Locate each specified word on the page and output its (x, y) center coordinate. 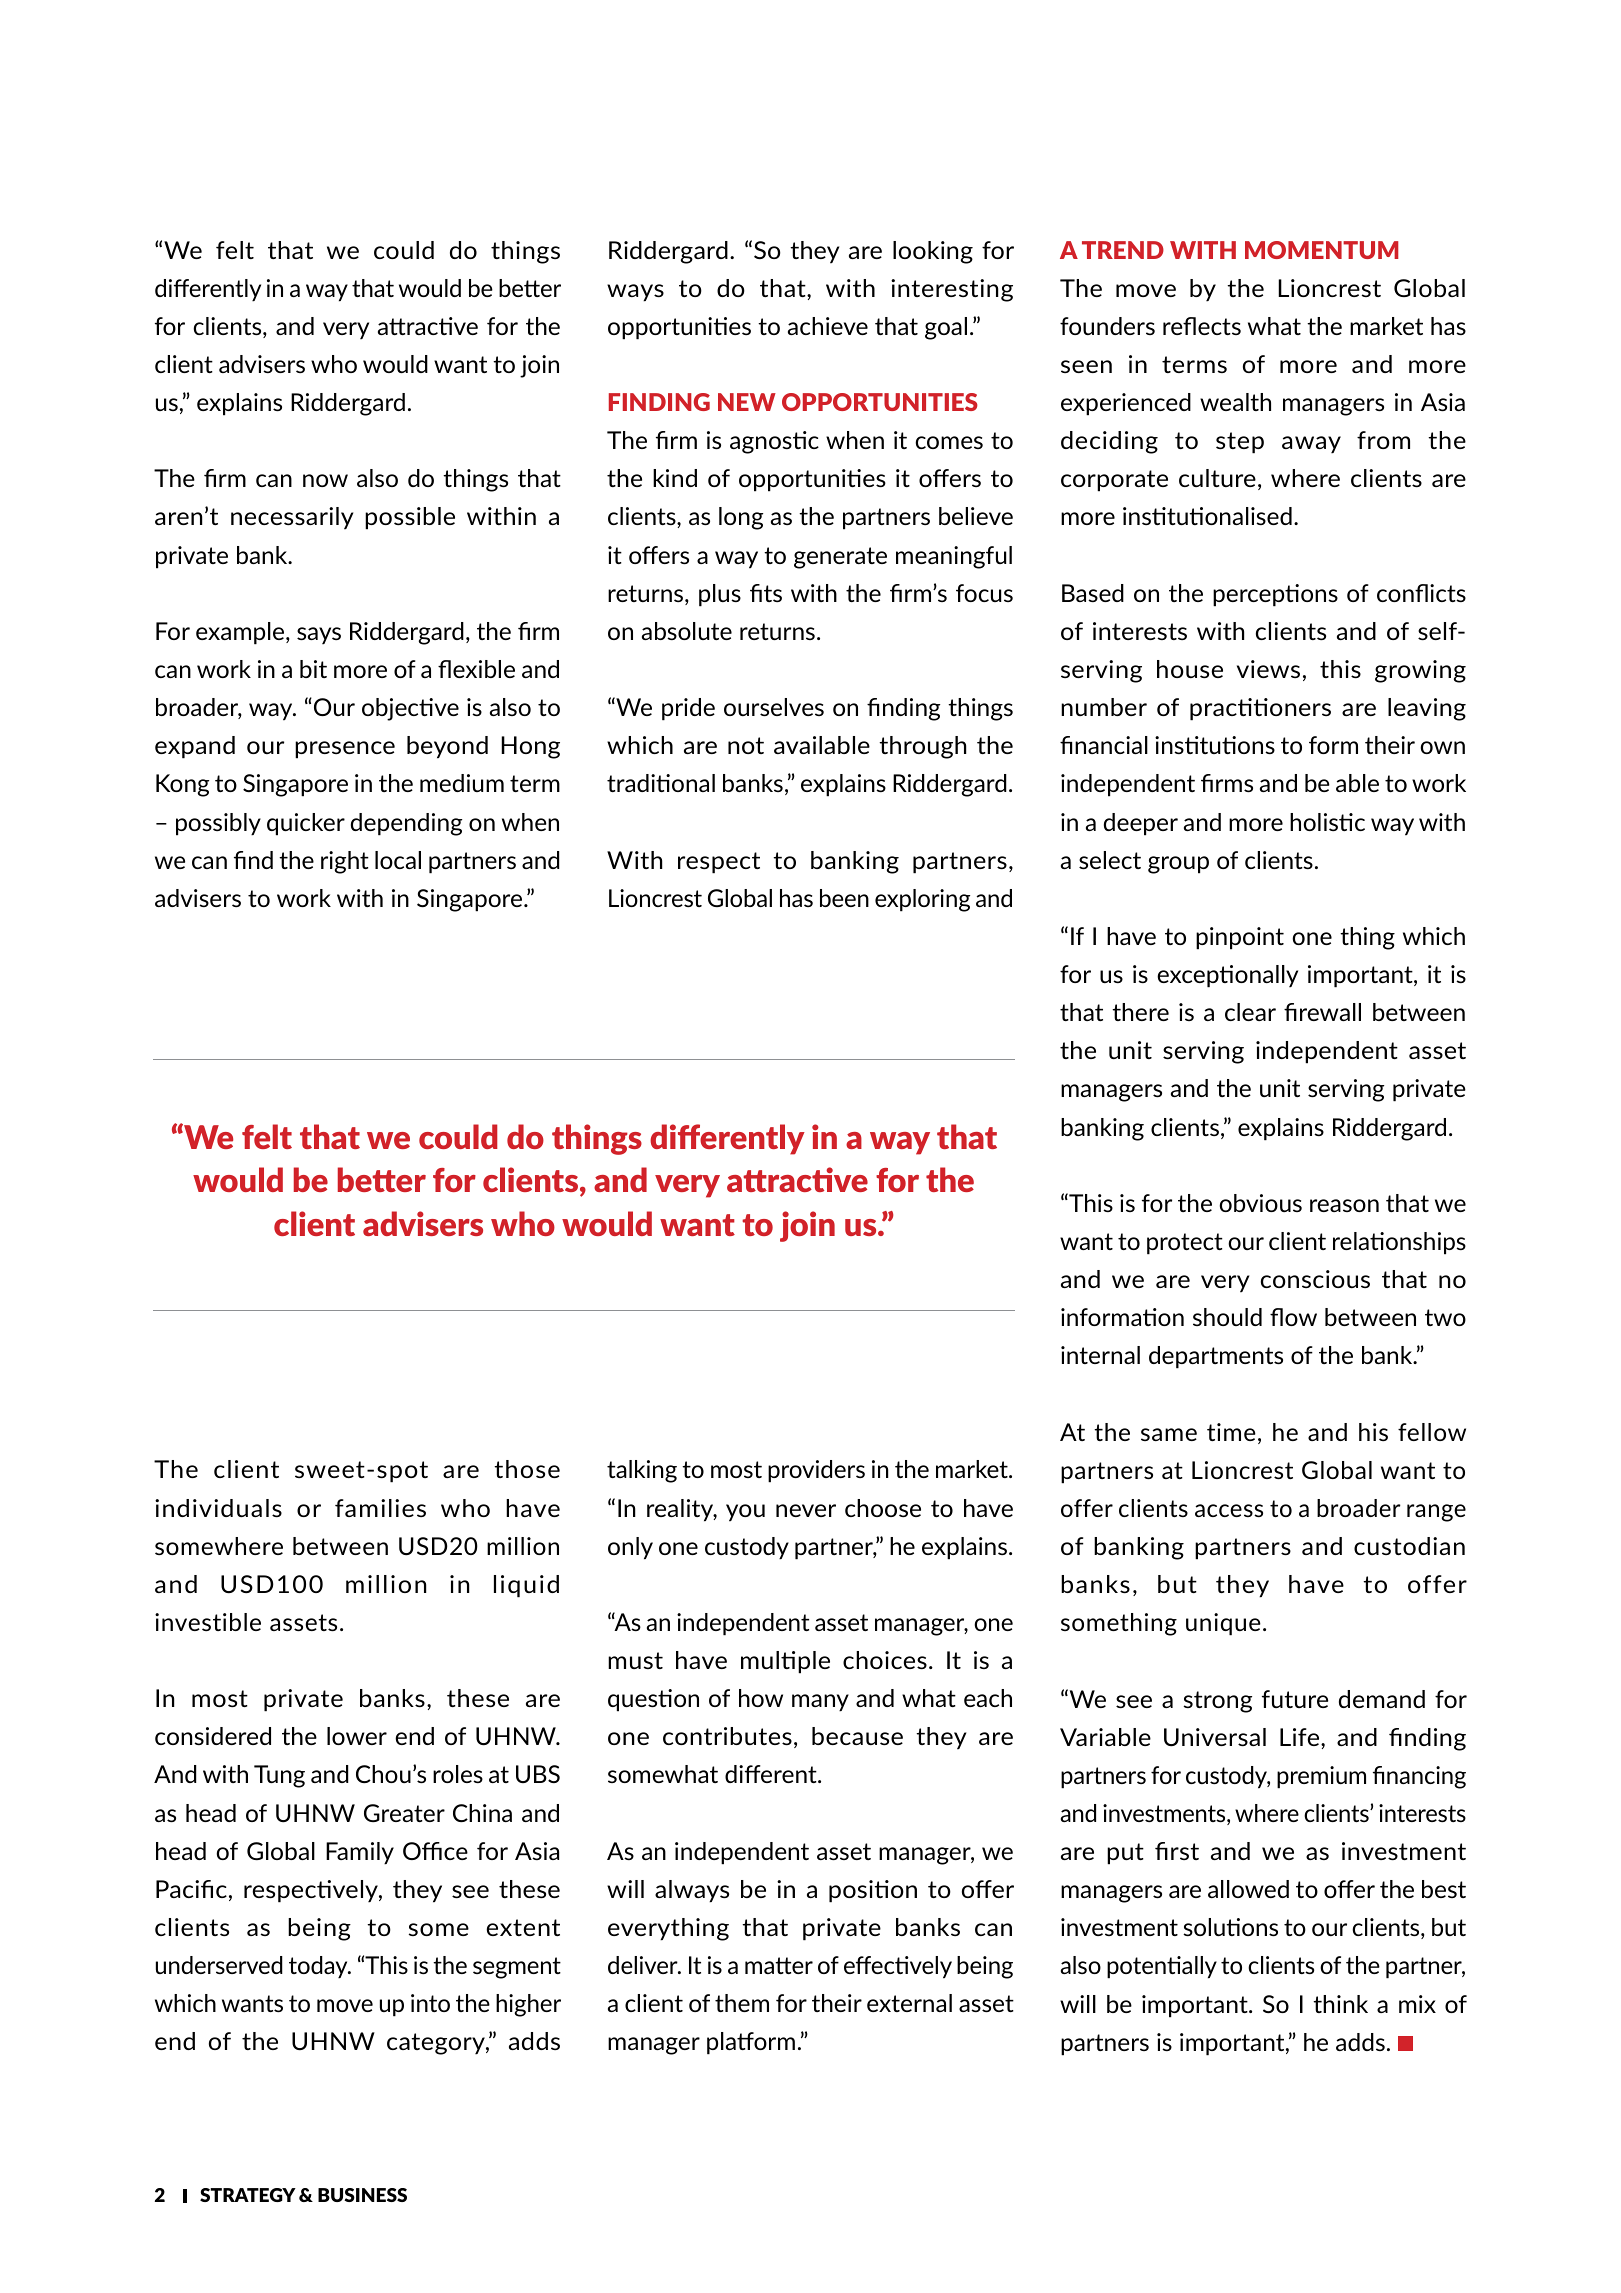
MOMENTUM (1321, 250)
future (1295, 1699)
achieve (828, 326)
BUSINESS (362, 2195)
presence (345, 750)
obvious (1260, 1203)
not (746, 745)
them (742, 2003)
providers (816, 1471)
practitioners (1260, 709)
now (325, 480)
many (820, 1703)
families (380, 1508)
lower (357, 1736)
